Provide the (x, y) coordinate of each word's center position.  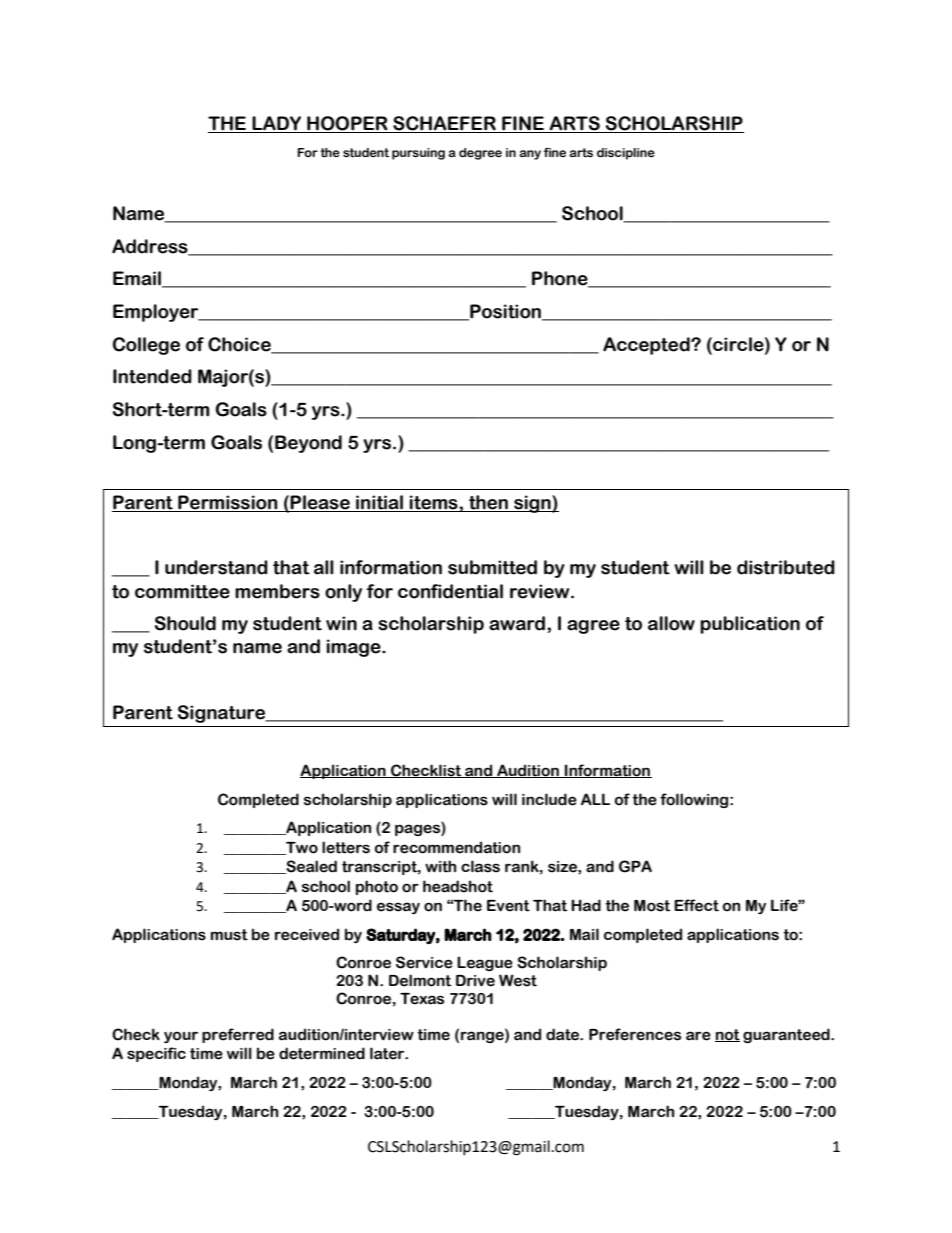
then (488, 502)
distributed (786, 567)
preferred (238, 1035)
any (530, 155)
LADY (277, 124)
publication (750, 625)
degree (480, 154)
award (518, 623)
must (229, 935)
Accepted (647, 346)
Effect (696, 905)
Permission (228, 502)
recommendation (456, 847)
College (146, 346)
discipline (626, 154)
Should (185, 623)
